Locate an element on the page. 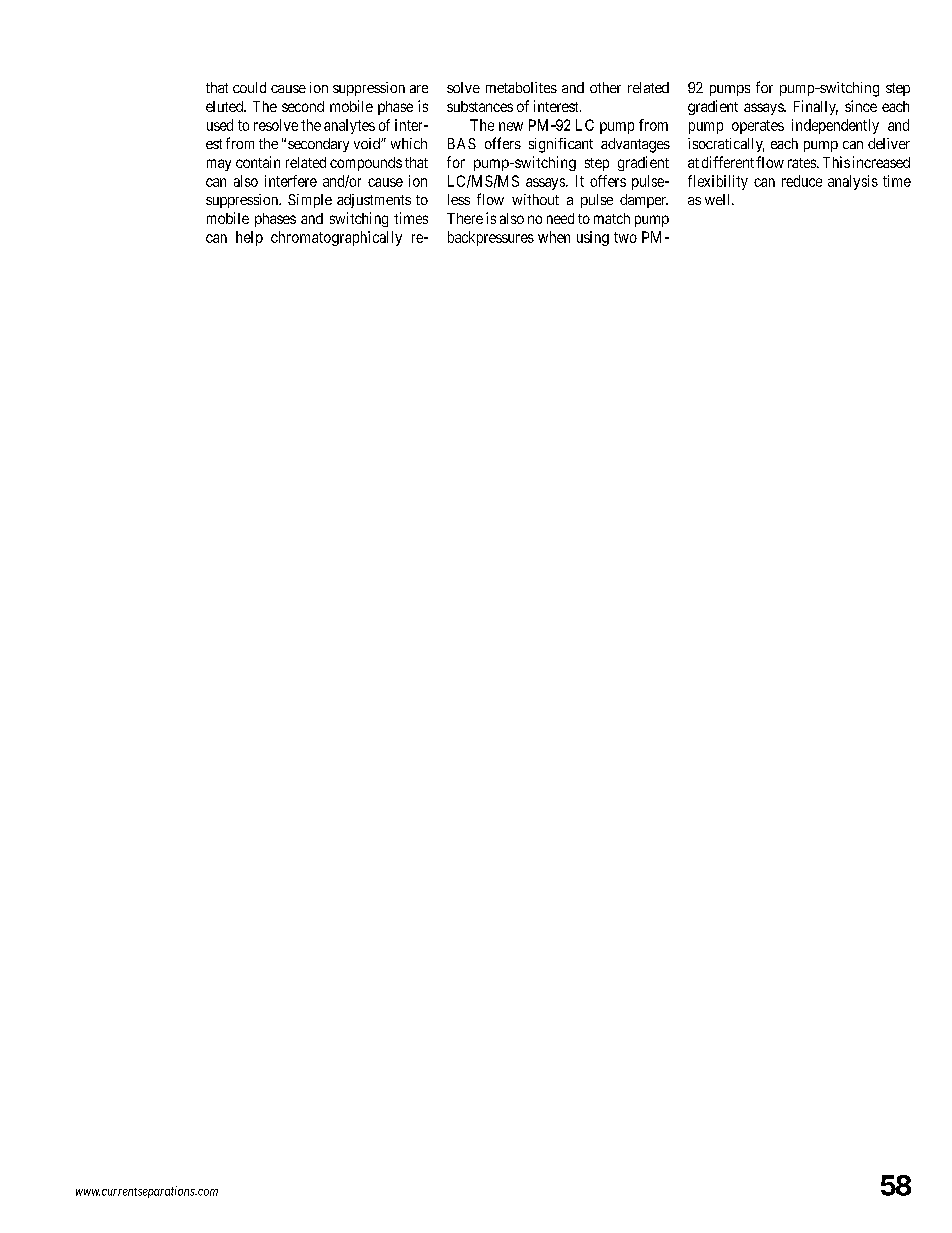 The width and height of the page is (952, 1233). since is located at coordinates (861, 106).
